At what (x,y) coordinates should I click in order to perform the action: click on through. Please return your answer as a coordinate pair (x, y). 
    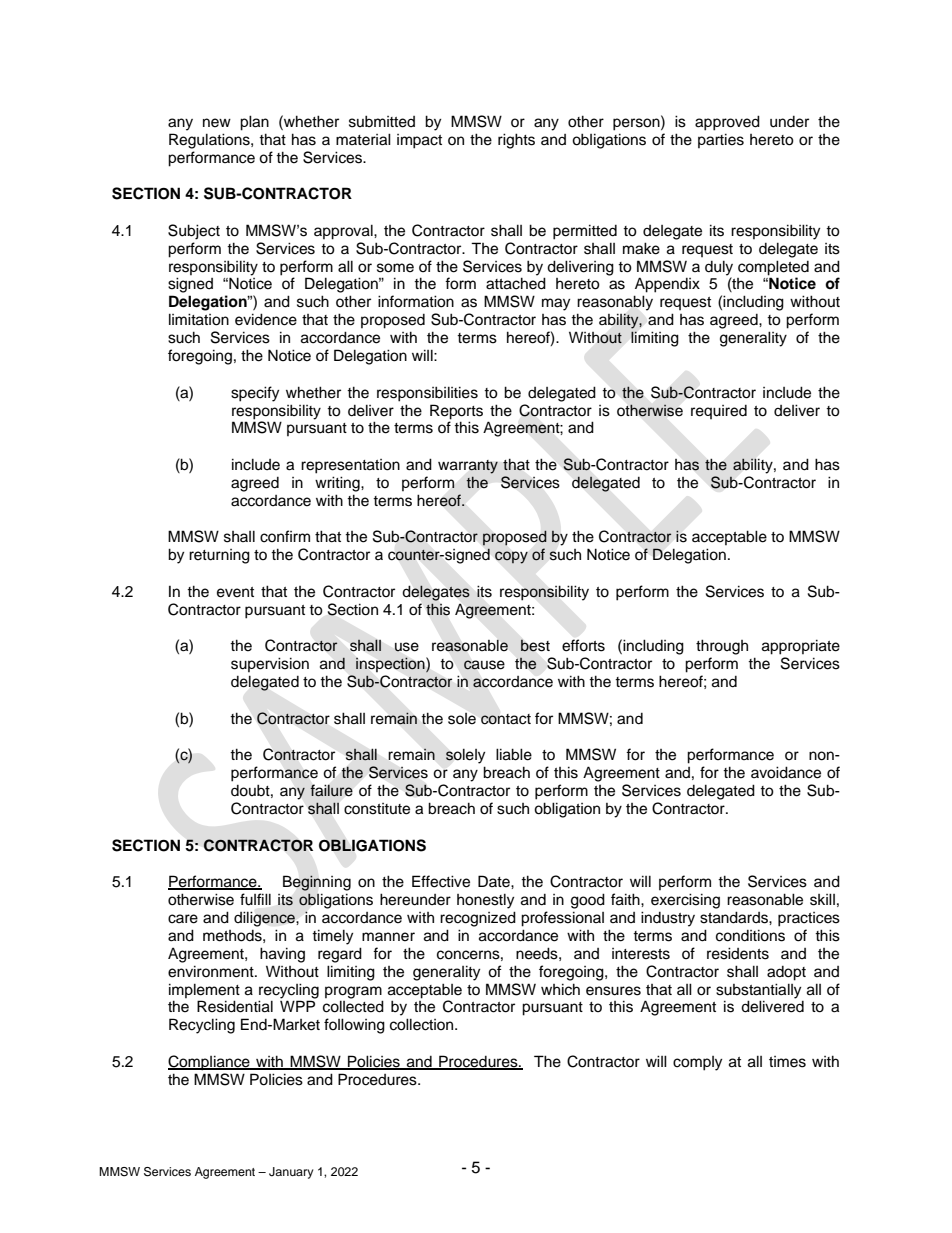
    Looking at the image, I should click on (722, 647).
